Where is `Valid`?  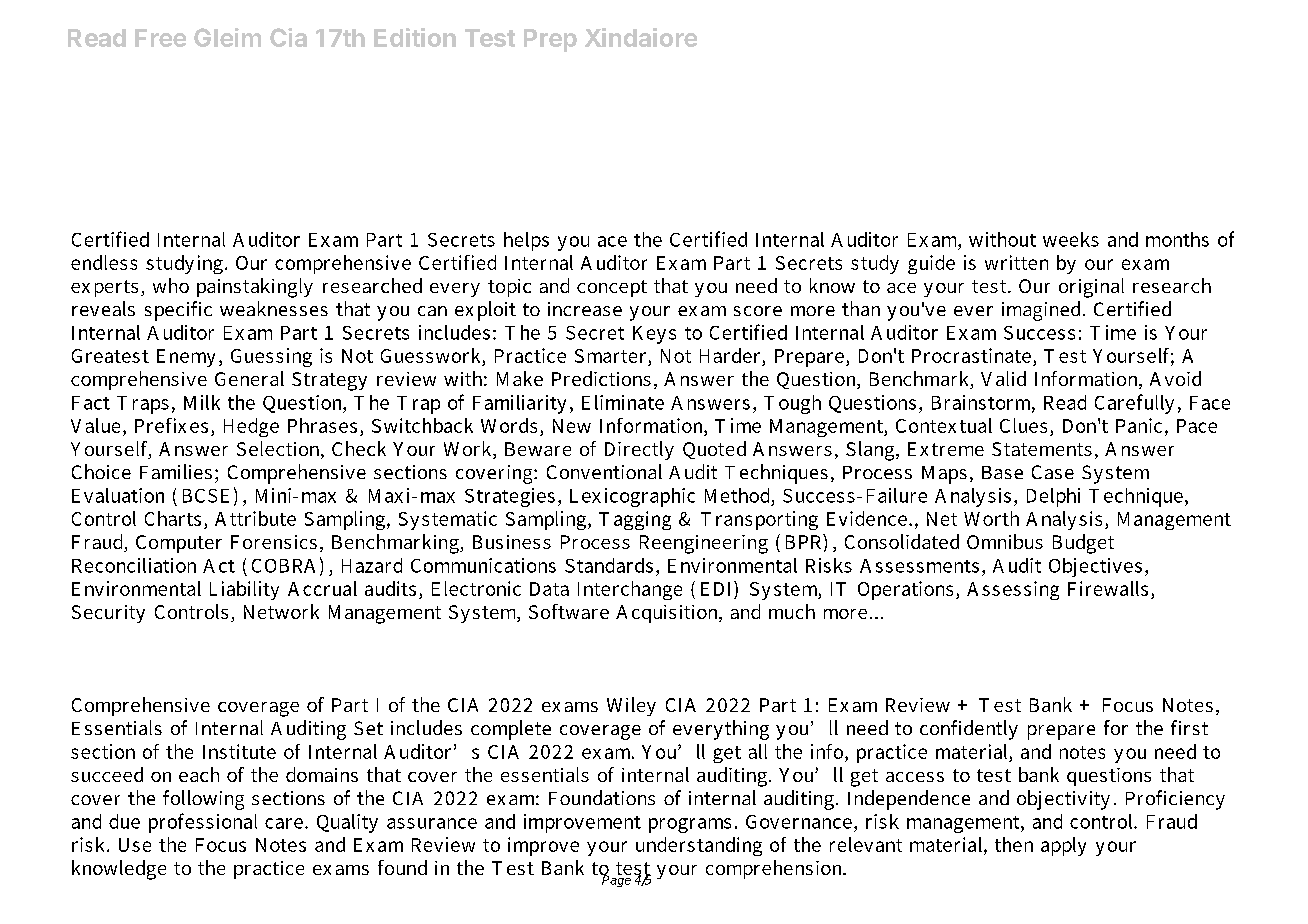
Valid is located at coordinates (1003, 378).
